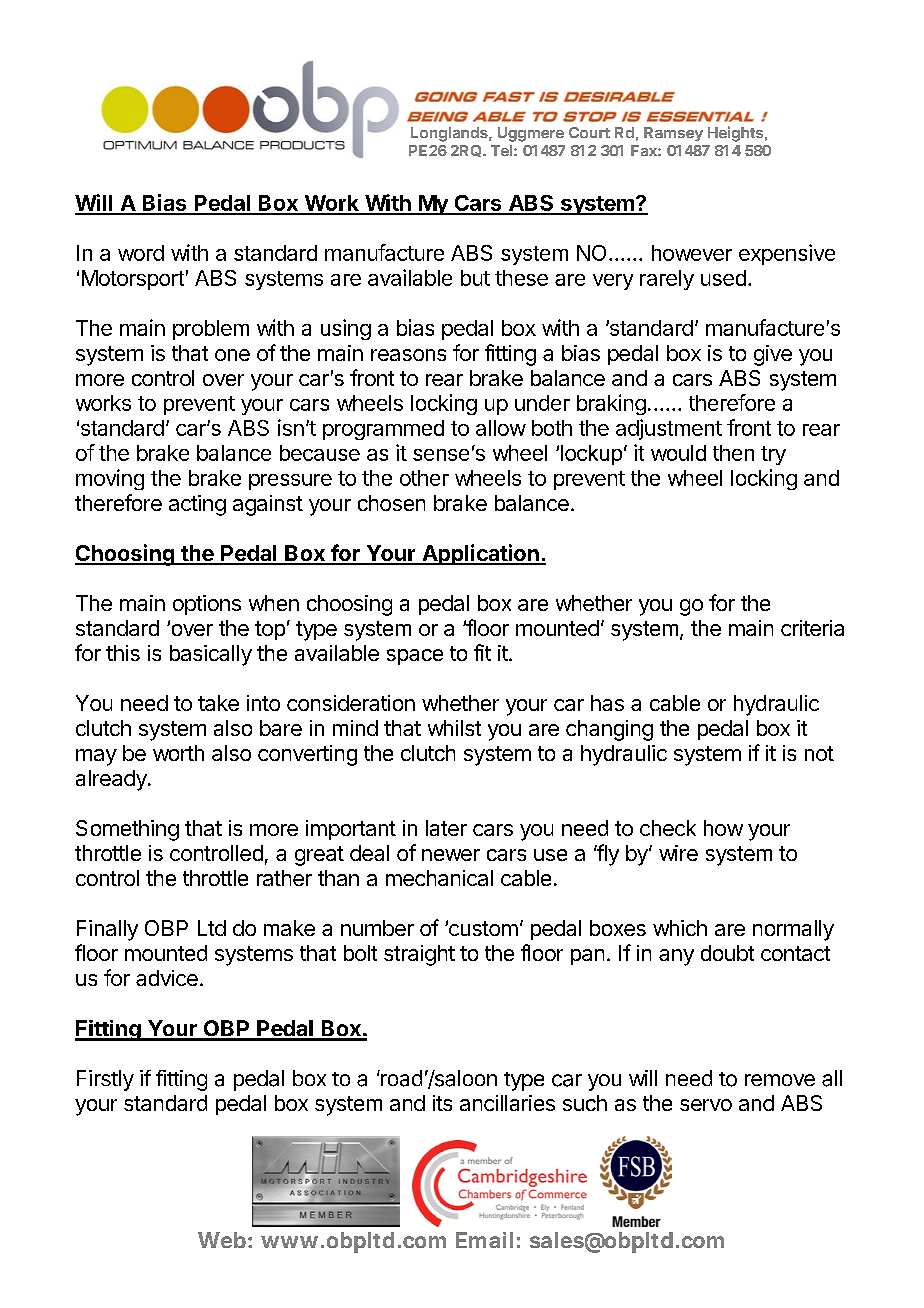 Image resolution: width=924 pixels, height=1308 pixels. I want to click on Court, so click(589, 132).
